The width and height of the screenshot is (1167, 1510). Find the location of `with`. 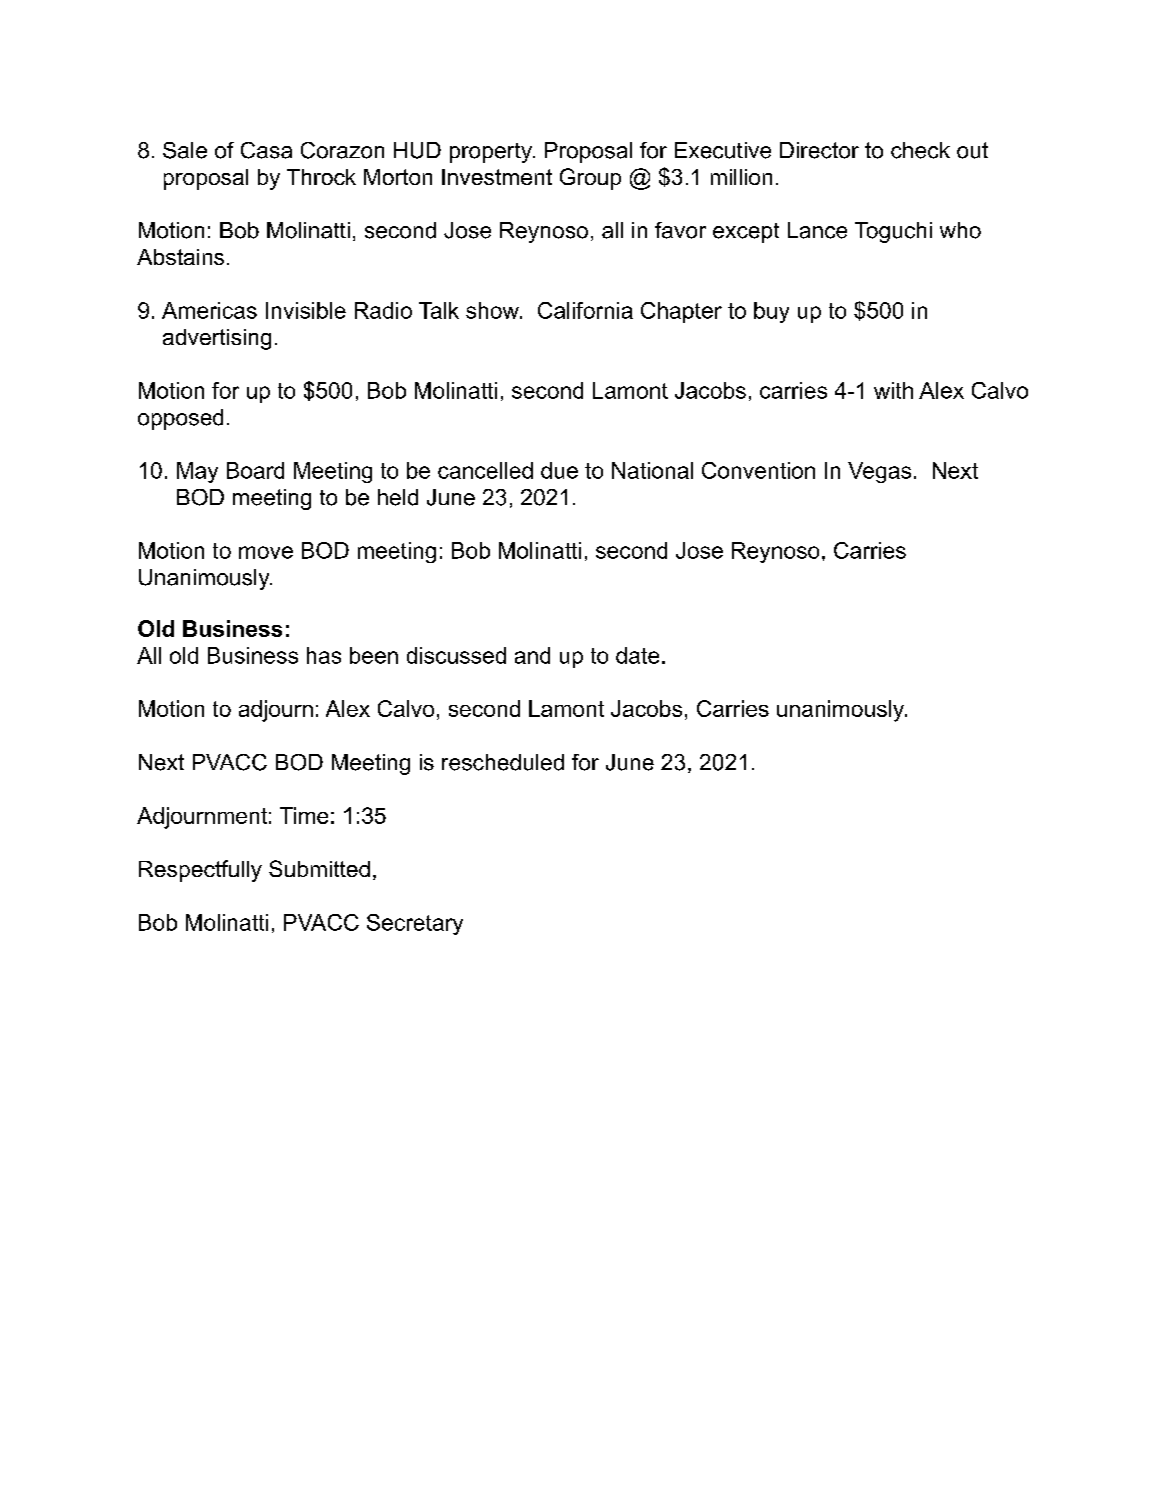

with is located at coordinates (893, 390).
